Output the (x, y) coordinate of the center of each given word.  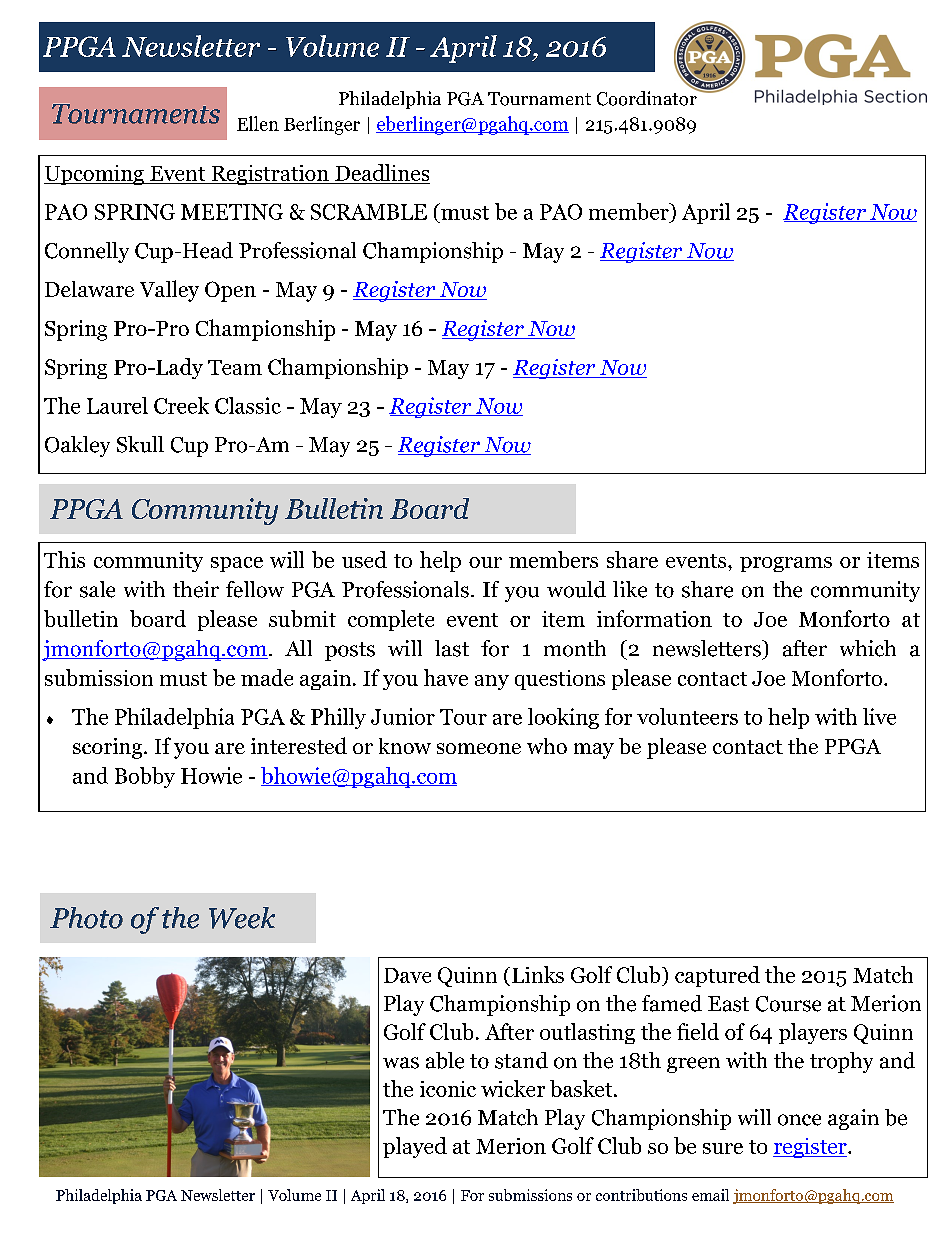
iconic (448, 1089)
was (401, 1063)
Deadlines (382, 172)
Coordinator (648, 97)
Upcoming (95, 175)
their (196, 589)
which (868, 648)
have (446, 677)
